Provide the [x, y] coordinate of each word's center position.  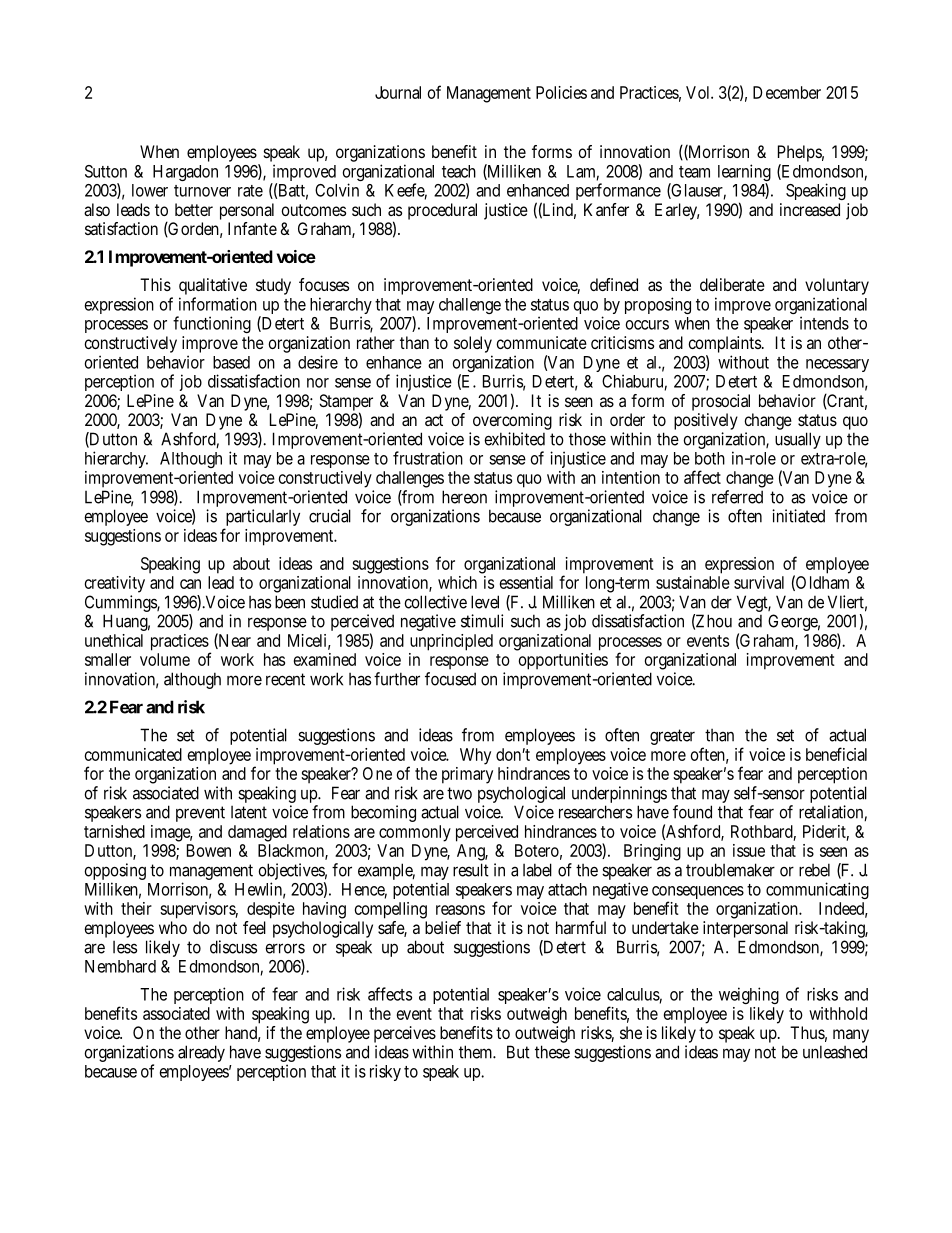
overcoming [512, 421]
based [231, 362]
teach [459, 171]
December [787, 92]
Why [475, 756]
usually [798, 440]
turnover [202, 191]
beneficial [836, 754]
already [201, 1053]
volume [165, 659]
